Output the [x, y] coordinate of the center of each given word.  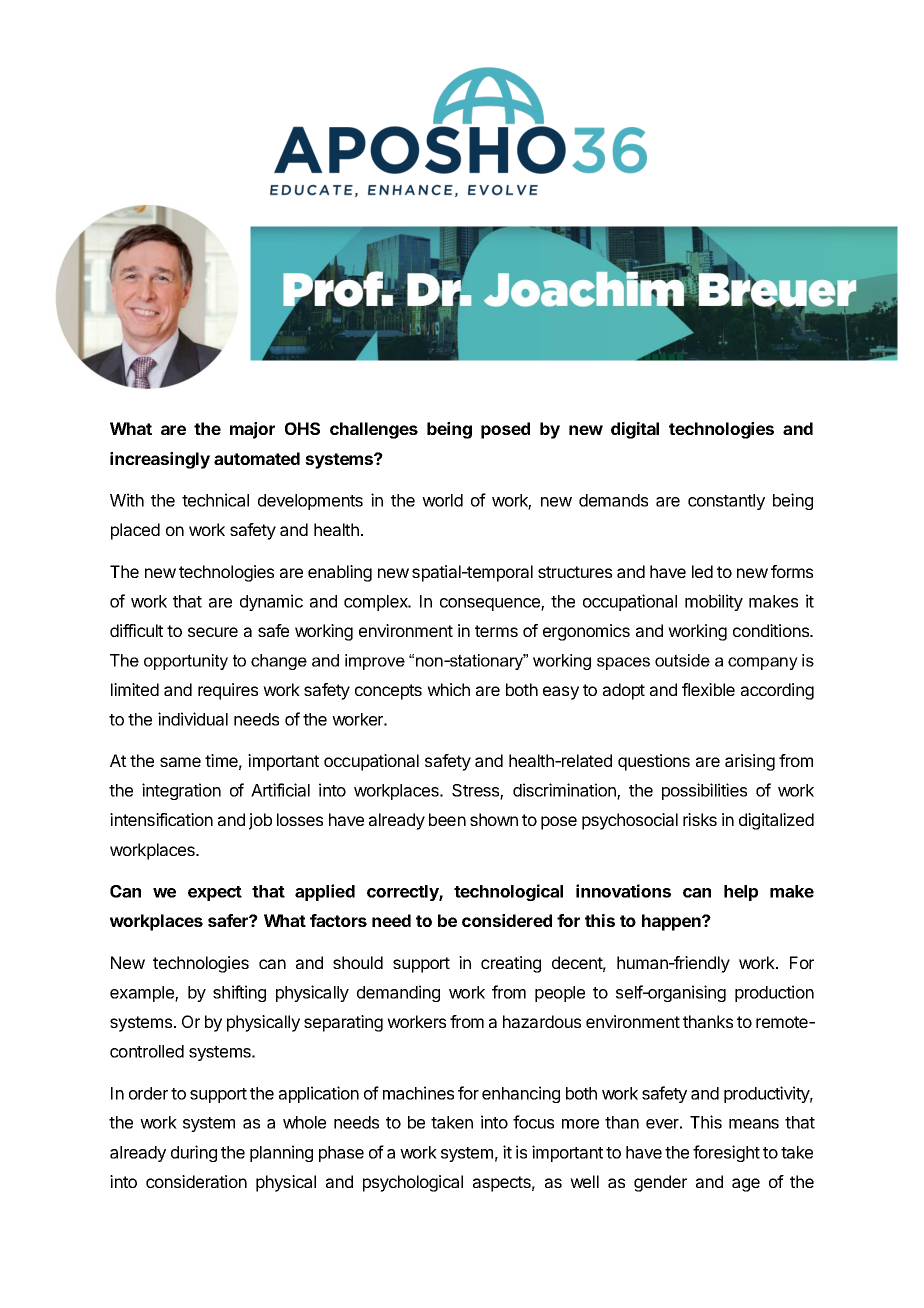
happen [672, 922]
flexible [708, 689]
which [448, 689]
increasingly [160, 460]
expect [215, 893]
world [442, 500]
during [194, 1153]
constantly [726, 502]
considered [507, 920]
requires [228, 691]
